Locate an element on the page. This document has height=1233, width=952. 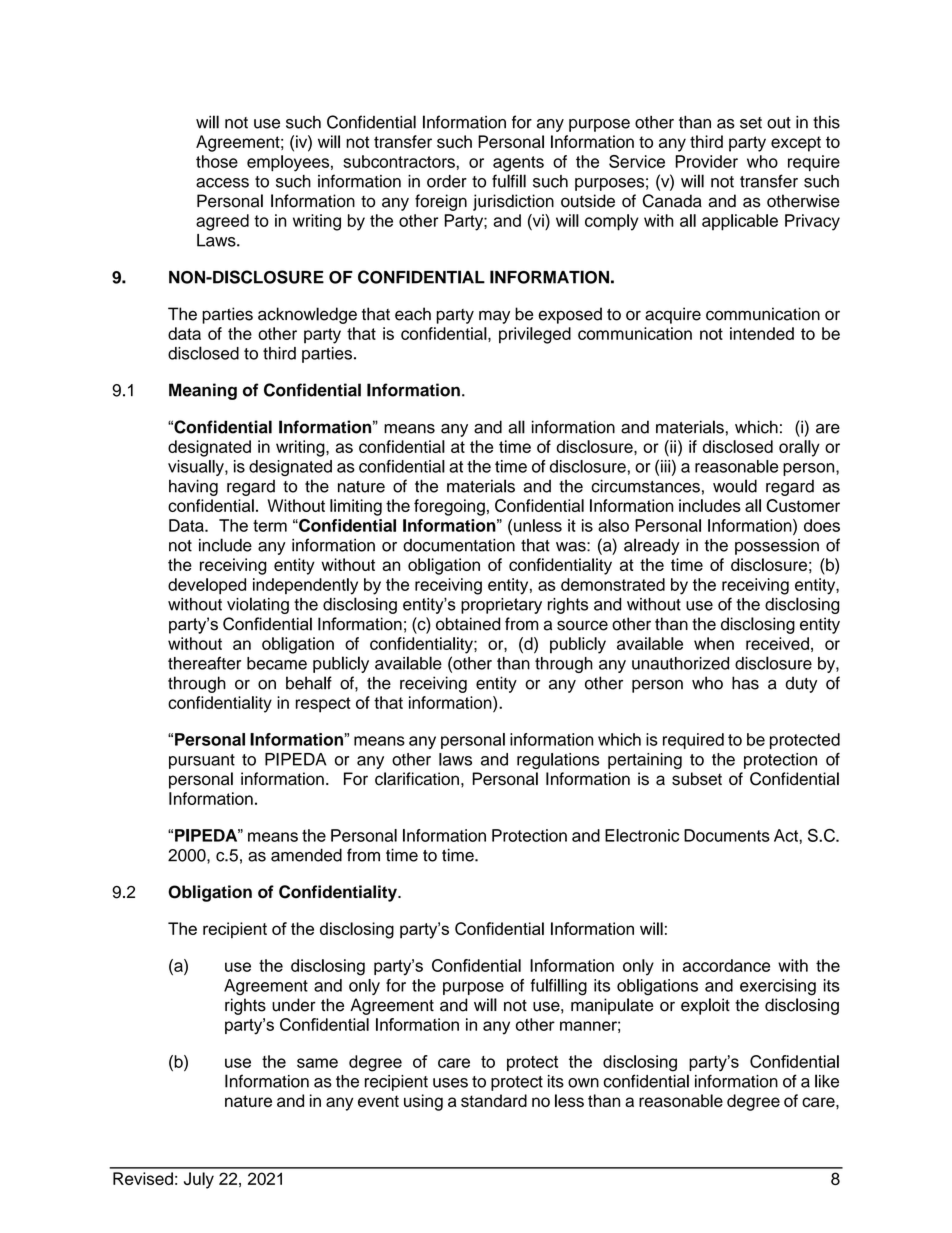
those is located at coordinates (217, 161).
